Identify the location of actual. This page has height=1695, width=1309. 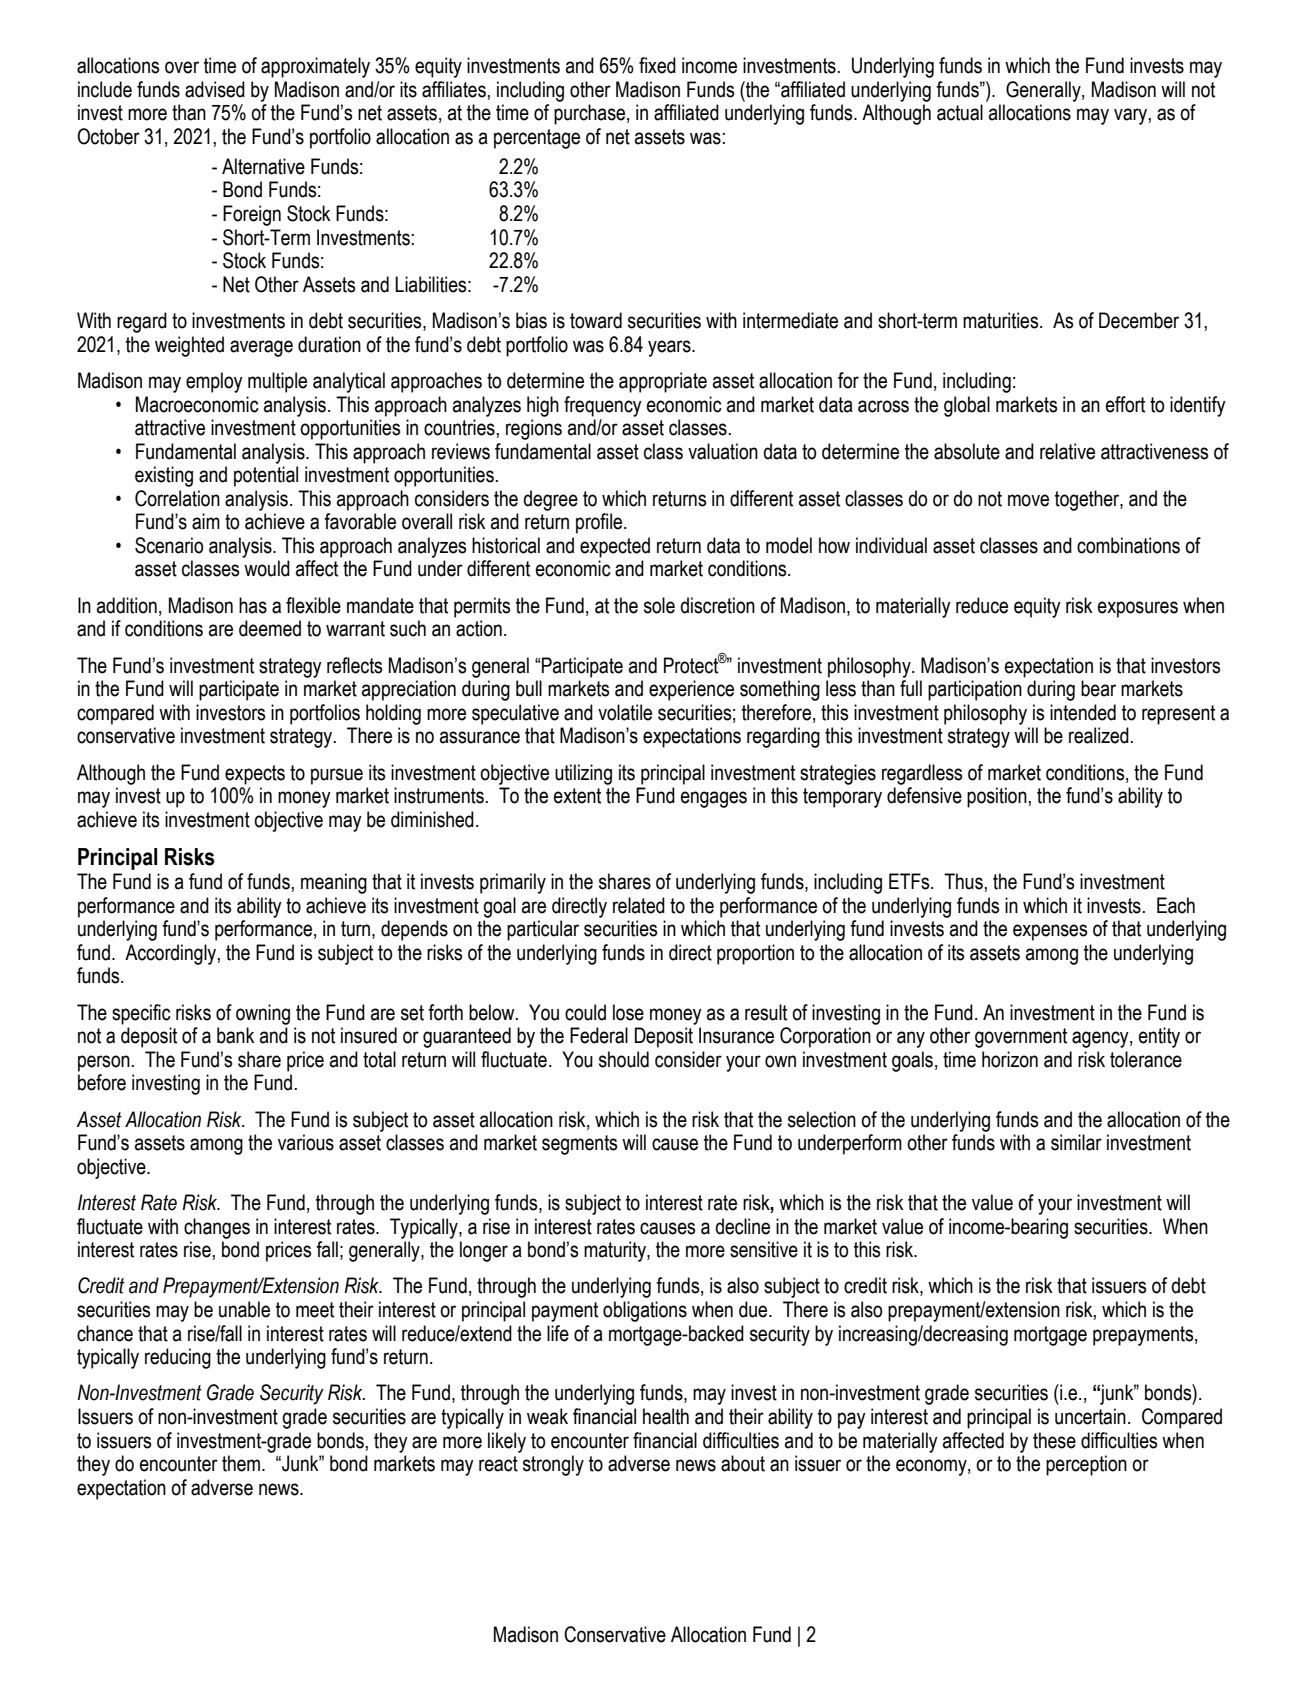
(960, 112).
